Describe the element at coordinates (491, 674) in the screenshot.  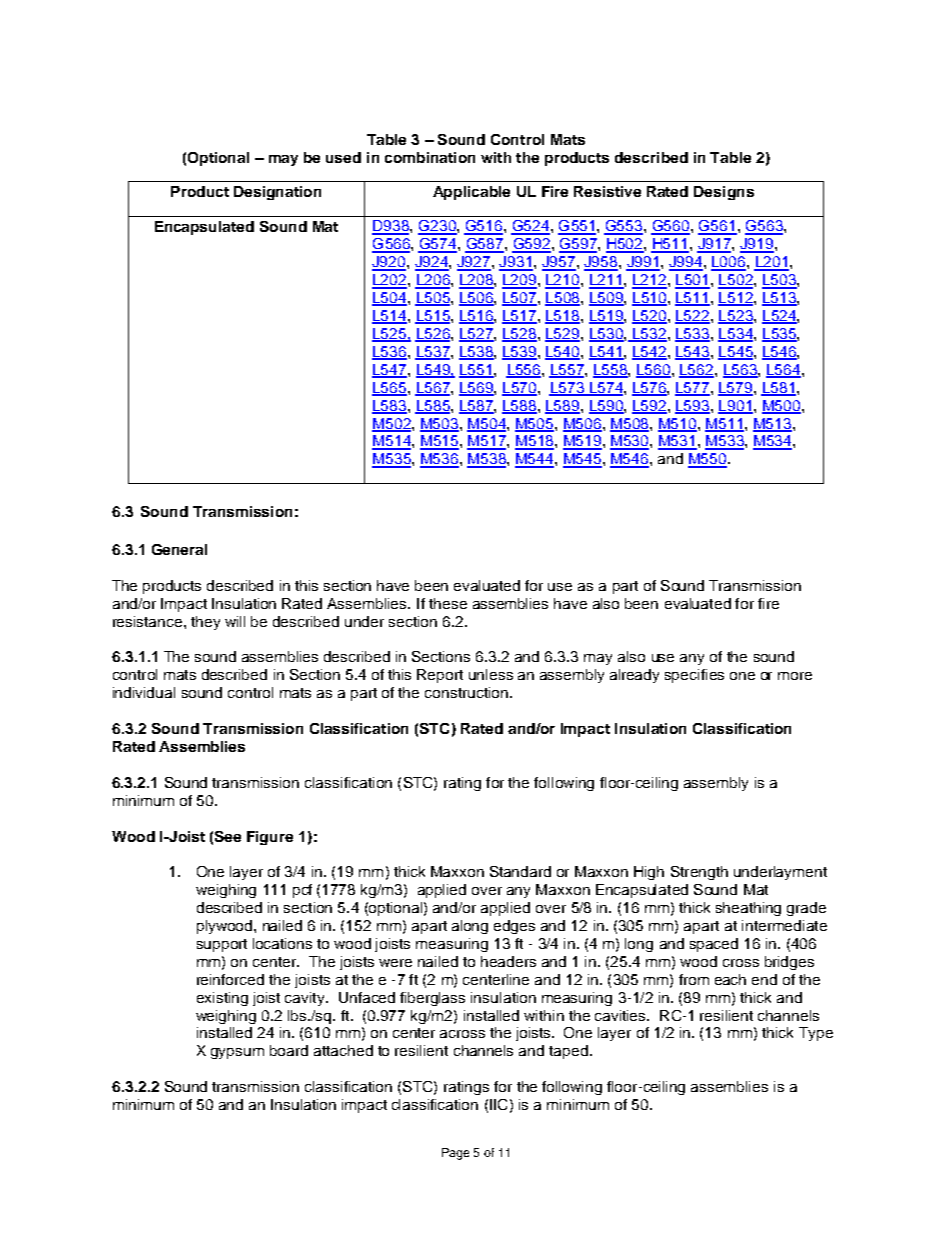
I see `unless` at that location.
